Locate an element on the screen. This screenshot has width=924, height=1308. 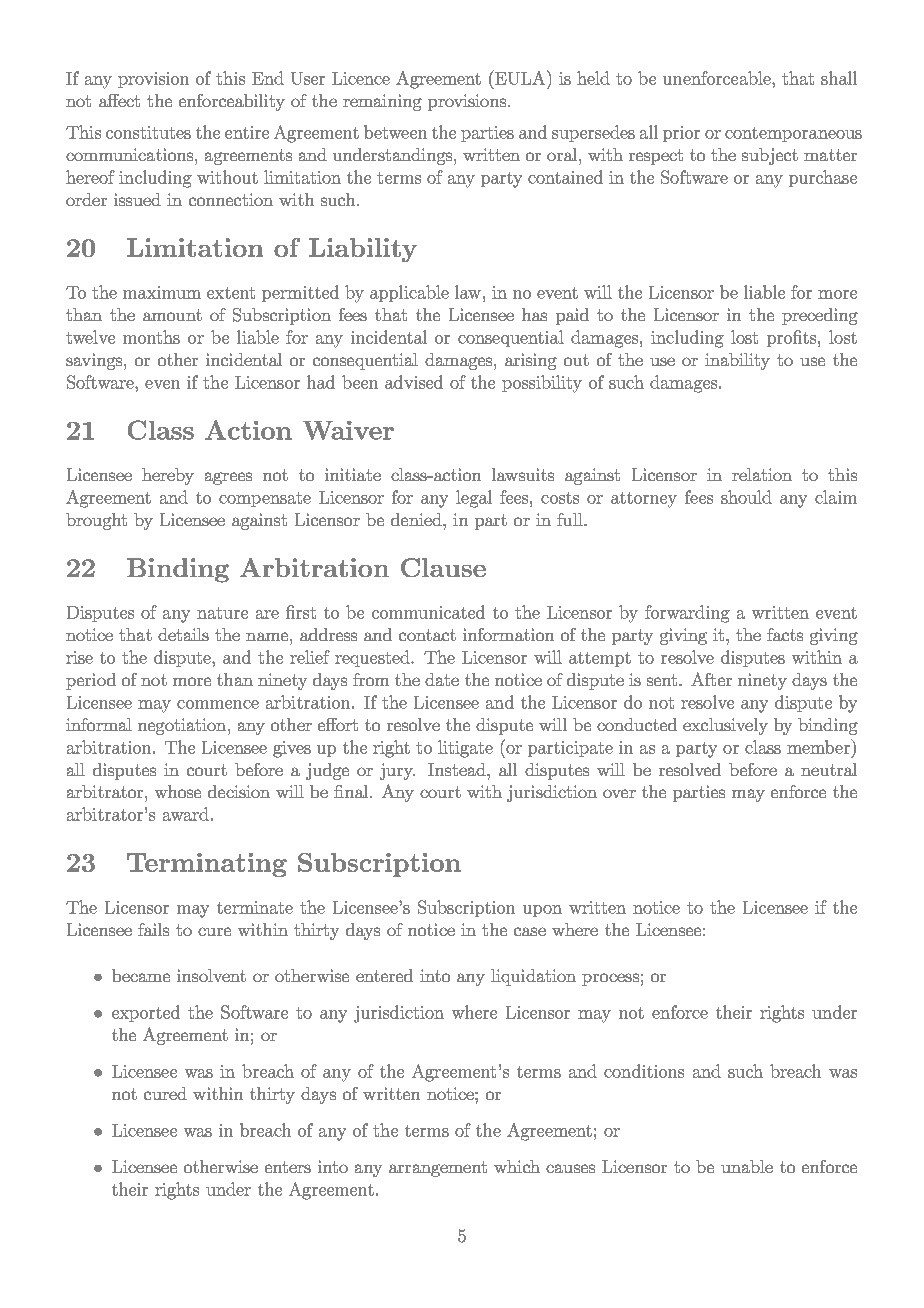
enters is located at coordinates (288, 1167).
